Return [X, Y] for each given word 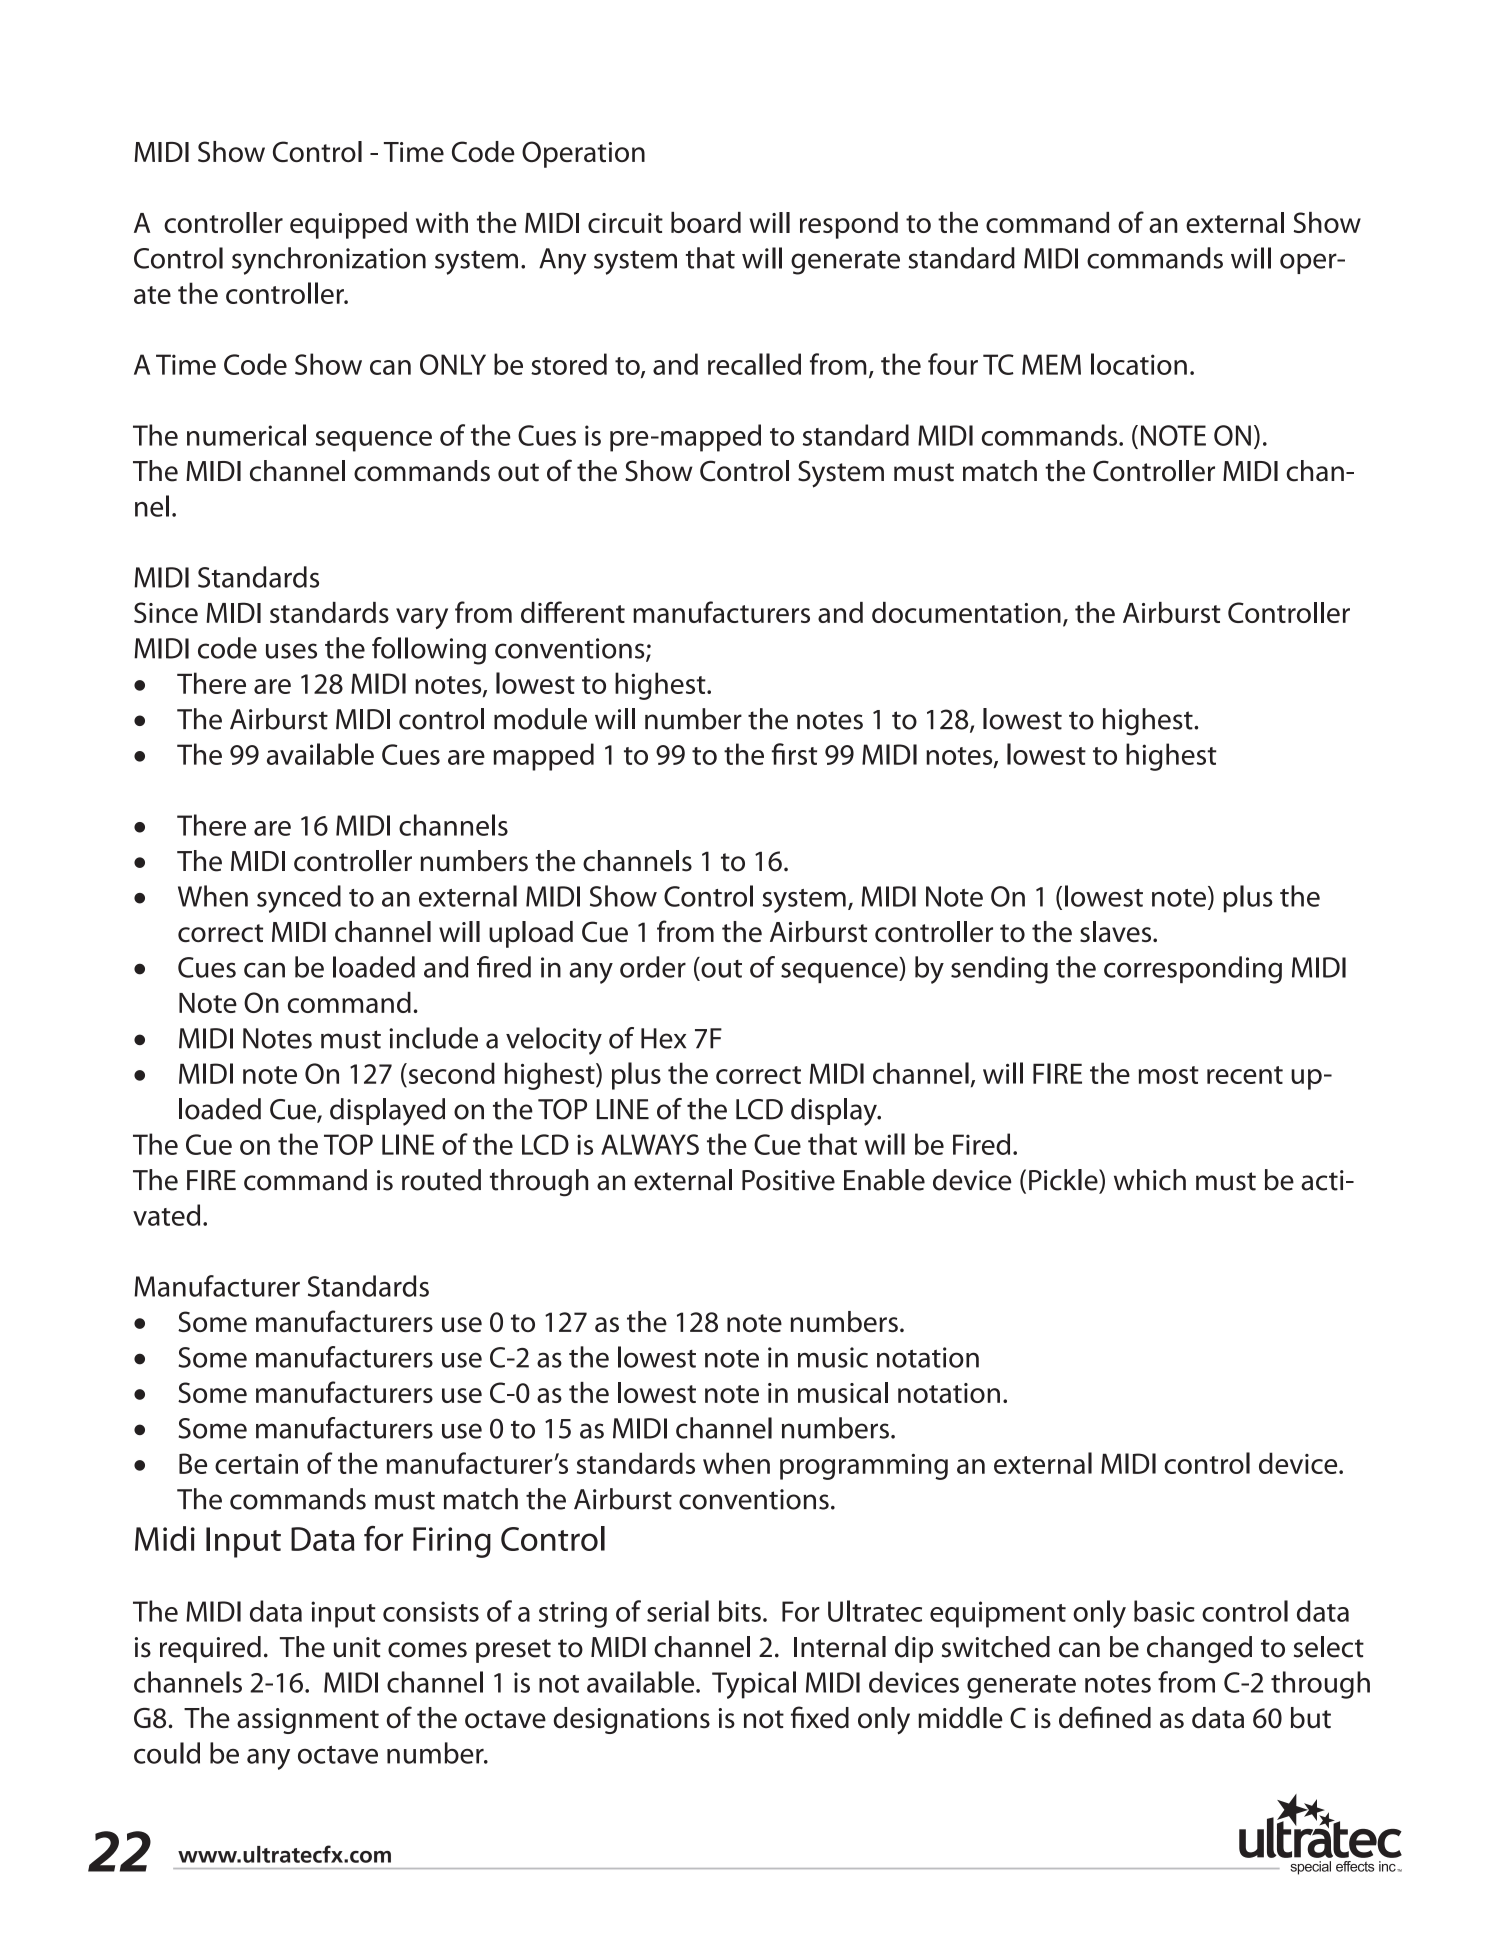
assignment [308, 1721]
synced [299, 899]
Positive [788, 1180]
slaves [1117, 931]
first [794, 754]
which [1150, 1180]
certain [256, 1464]
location [1139, 364]
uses [291, 651]
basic [1164, 1611]
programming [864, 1467]
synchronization [329, 261]
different [573, 612]
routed [441, 1180]
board [706, 222]
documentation [966, 612]
